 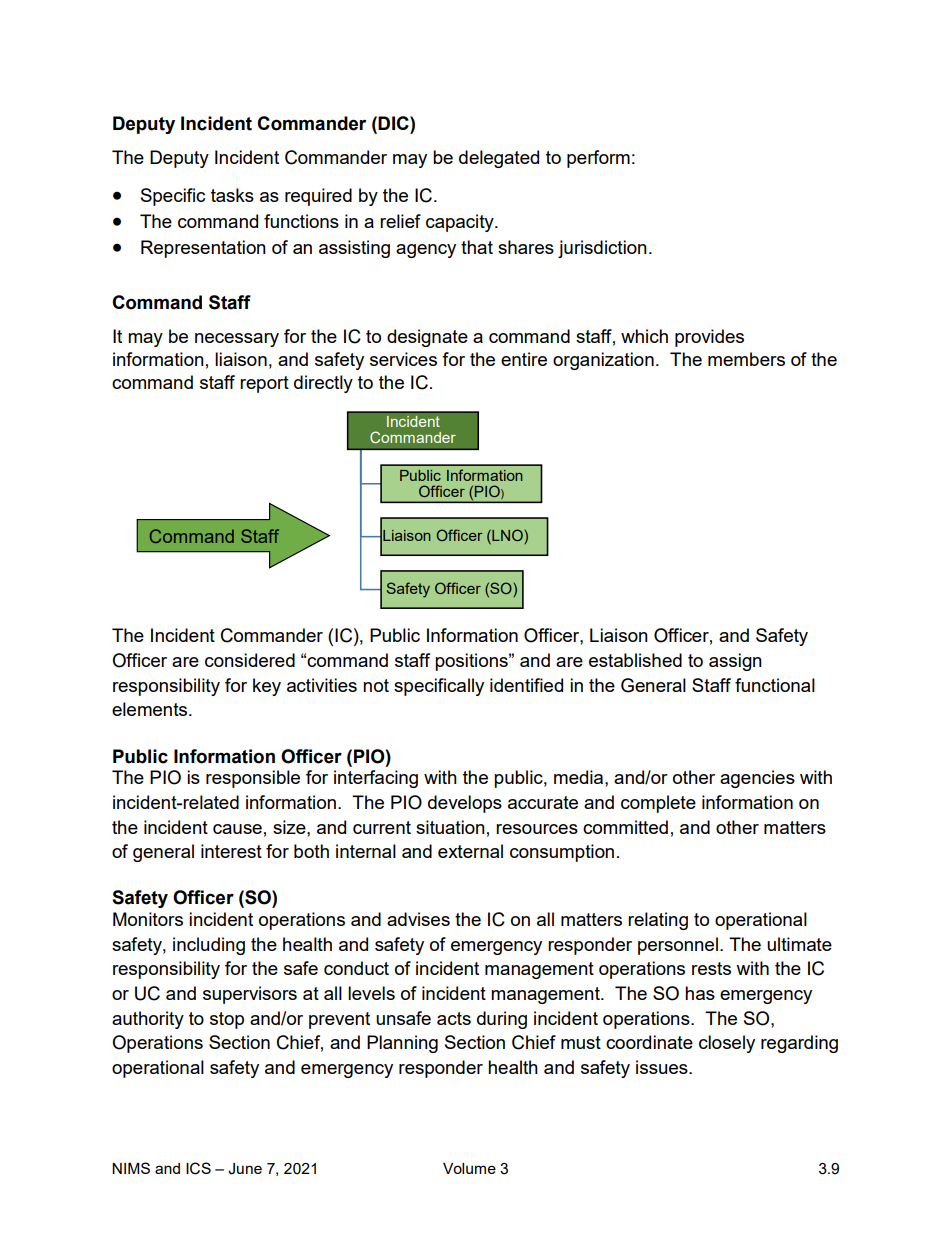 I want to click on tasks, so click(x=232, y=195).
